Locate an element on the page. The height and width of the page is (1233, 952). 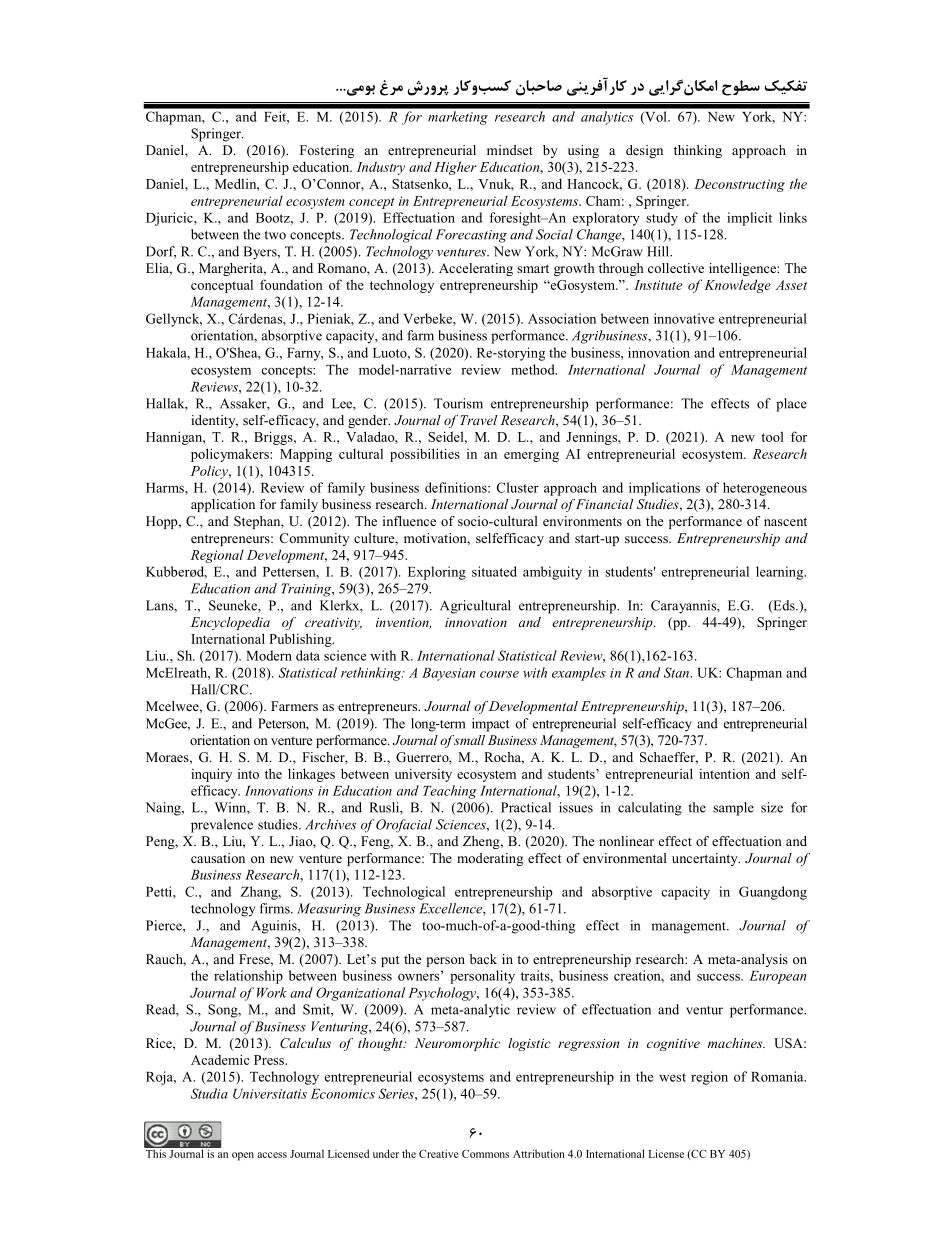
Stan is located at coordinates (677, 672).
